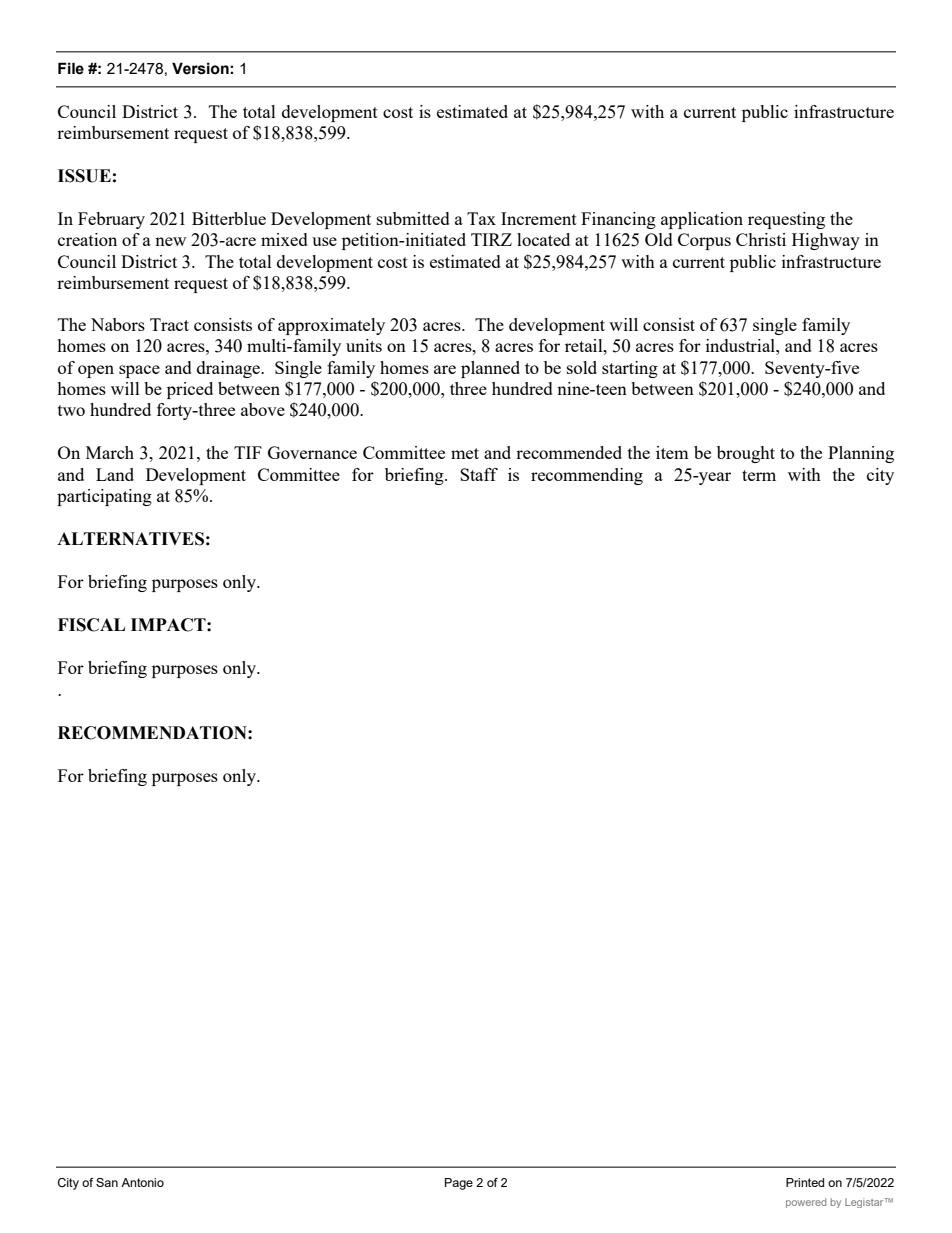 The width and height of the image is (952, 1233). What do you see at coordinates (71, 68) in the image?
I see `File` at bounding box center [71, 68].
